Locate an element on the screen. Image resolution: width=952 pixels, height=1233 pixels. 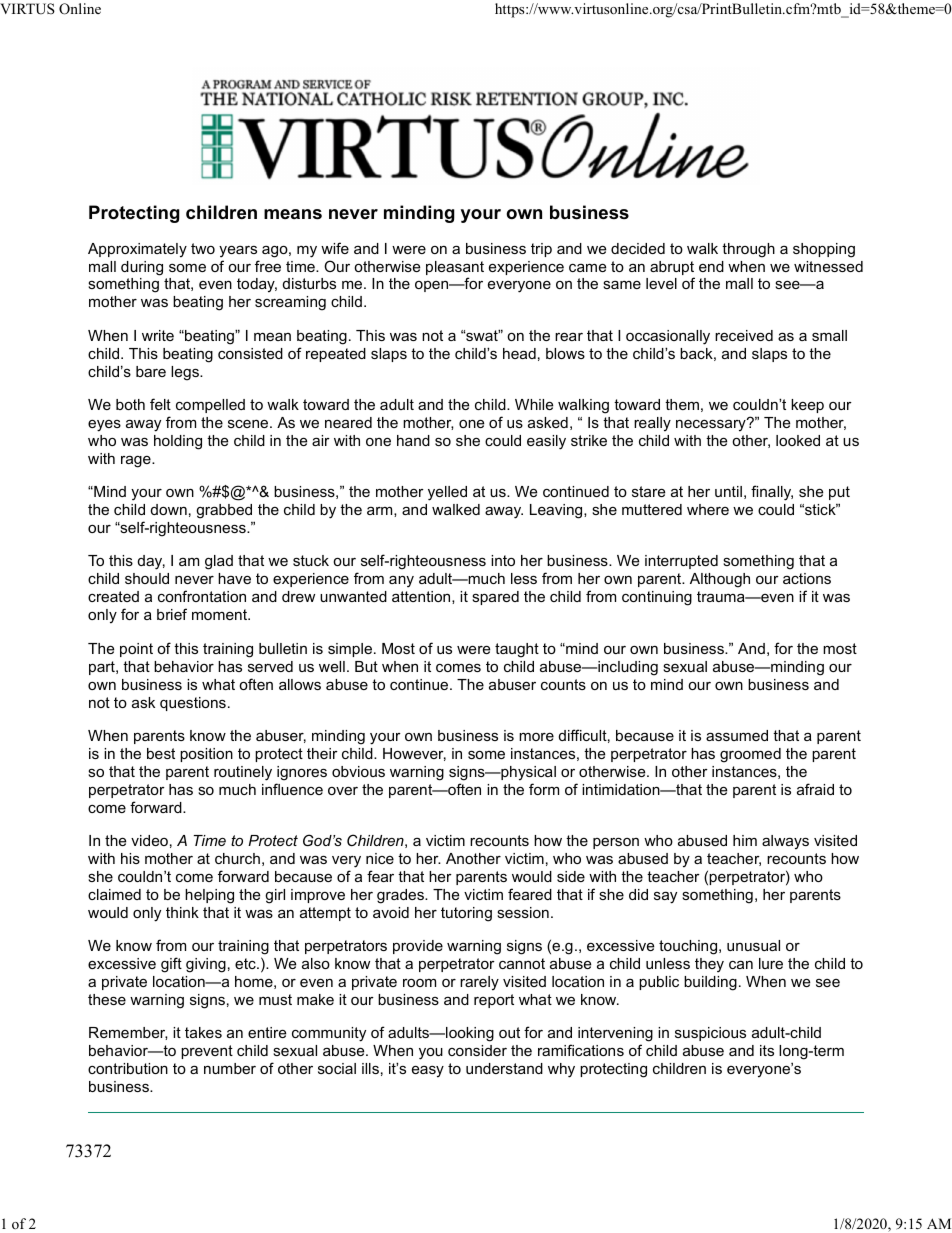
pleasant is located at coordinates (455, 269).
